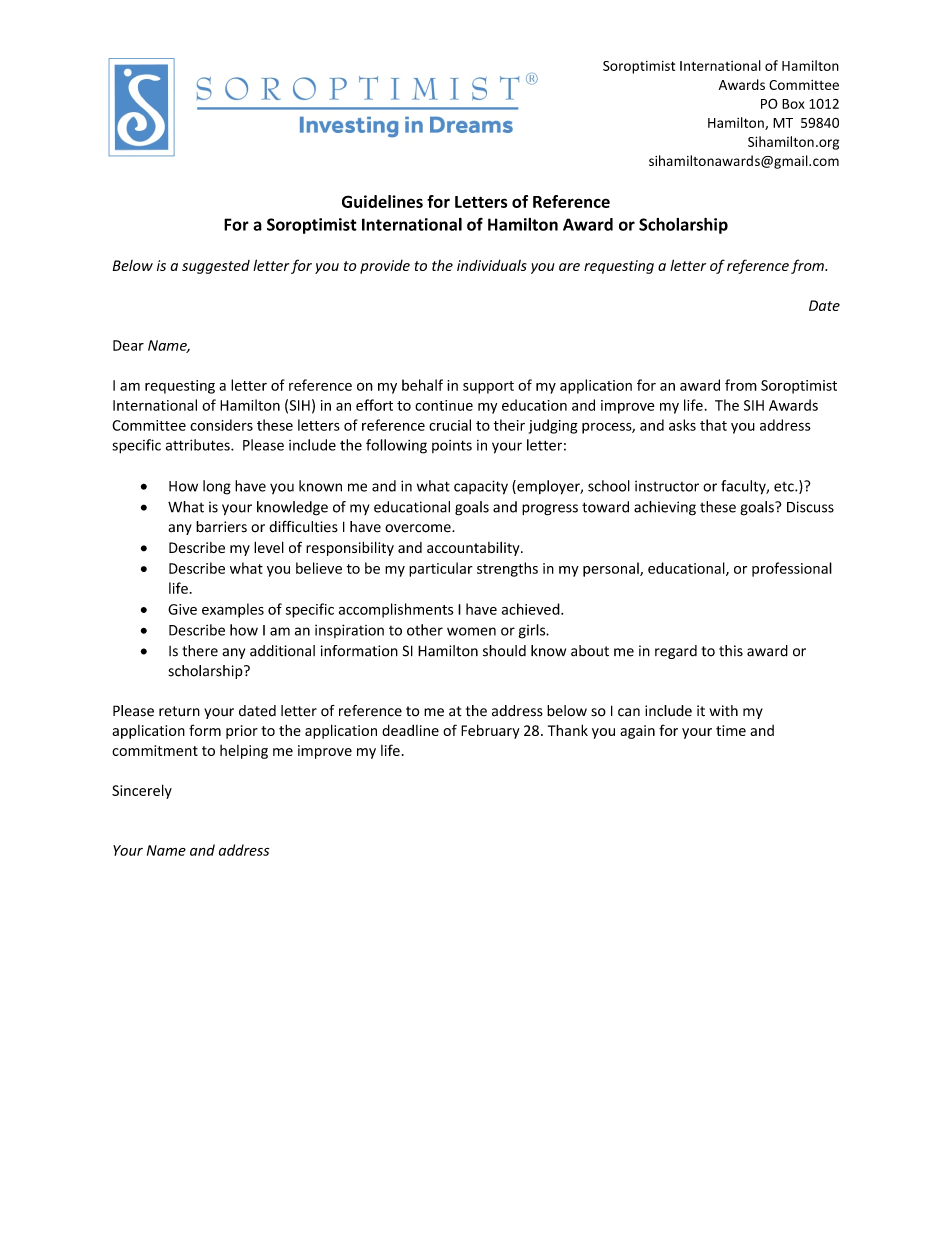 The width and height of the page is (952, 1233). What do you see at coordinates (382, 201) in the page?
I see `Guidelines` at bounding box center [382, 201].
